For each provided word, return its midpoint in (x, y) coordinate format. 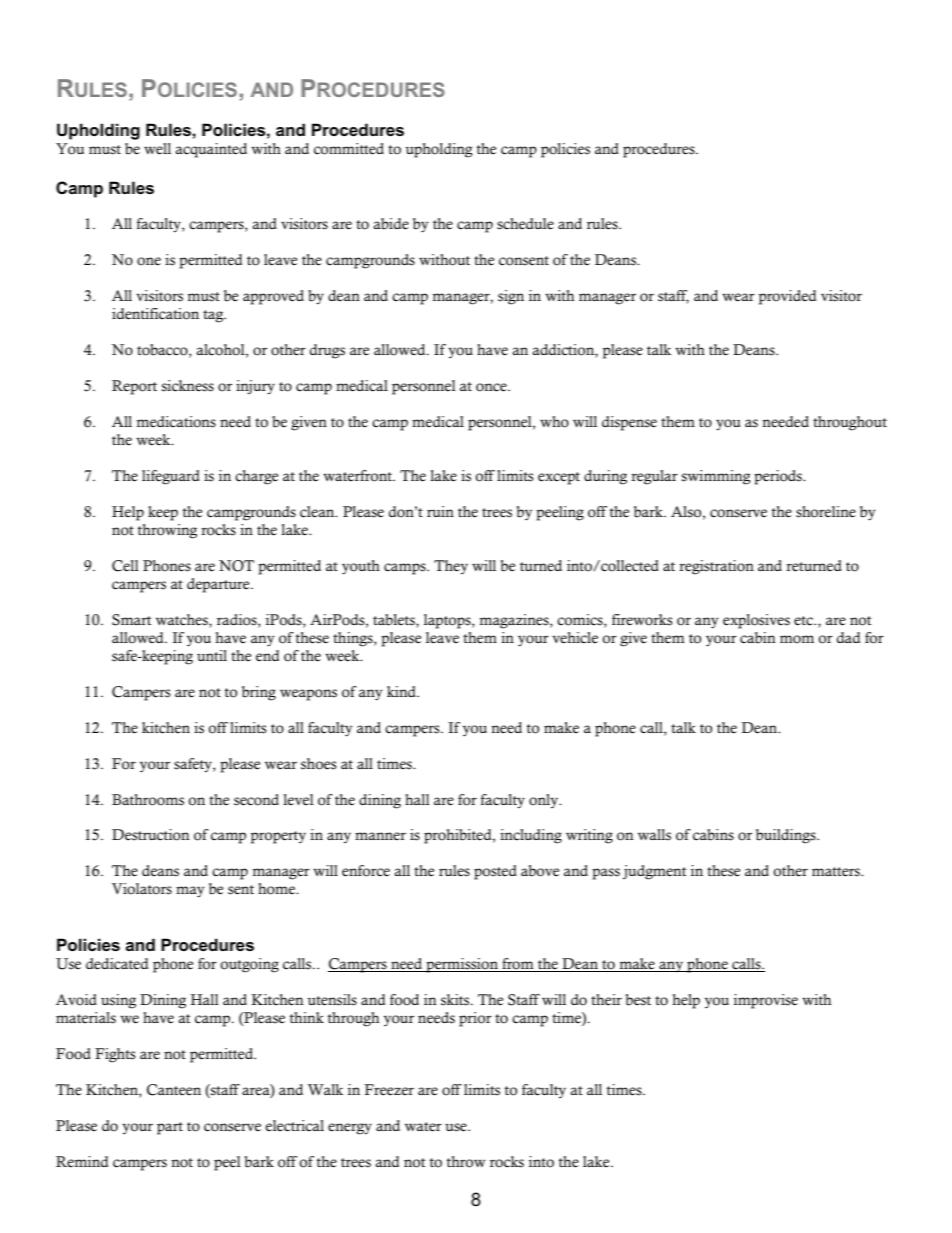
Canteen (174, 1090)
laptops (448, 621)
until (212, 655)
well (157, 149)
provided (787, 297)
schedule (525, 224)
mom (797, 639)
